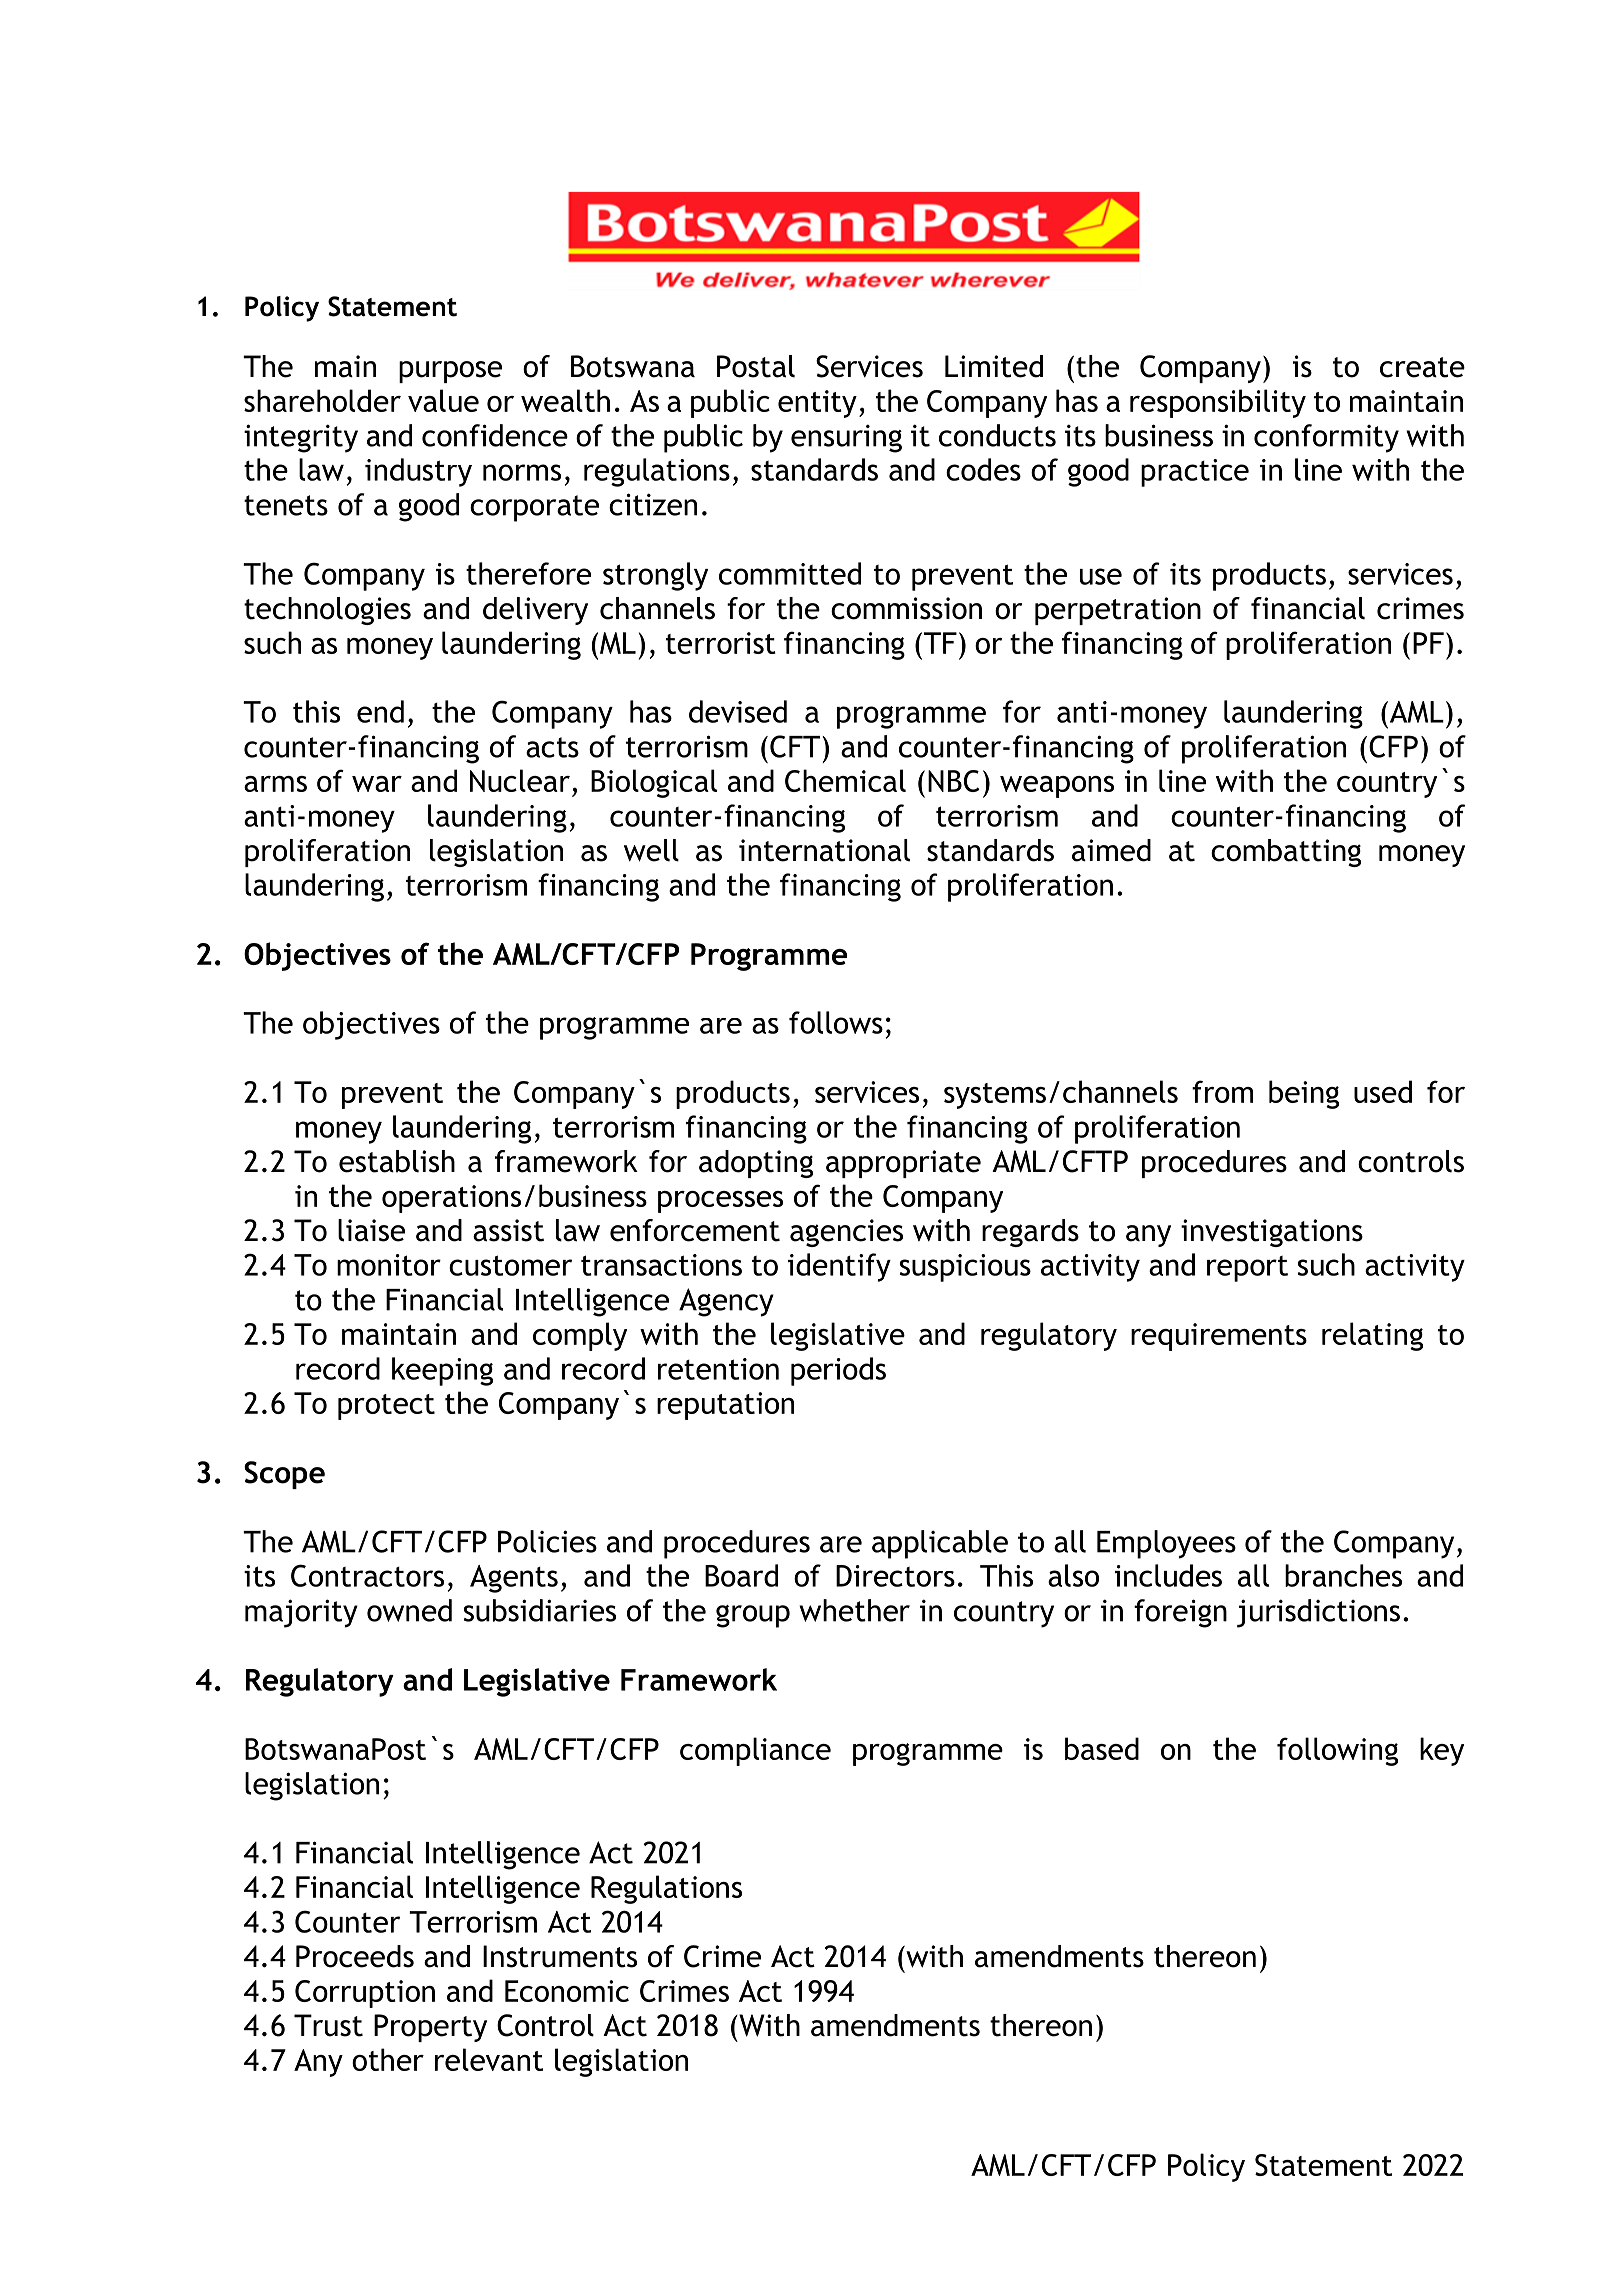  What do you see at coordinates (846, 1233) in the page?
I see `agencies` at bounding box center [846, 1233].
